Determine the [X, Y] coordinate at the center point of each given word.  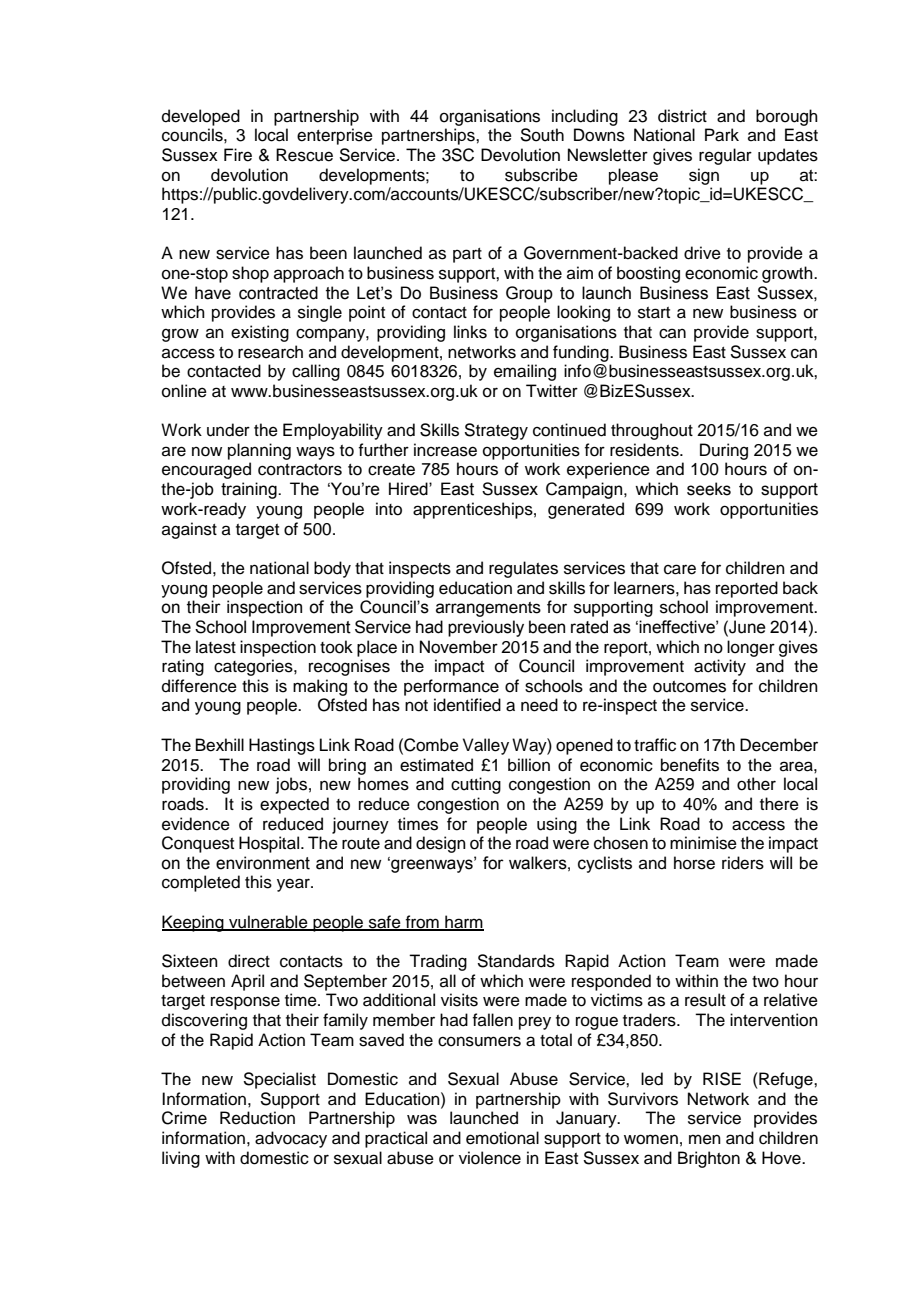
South [542, 135]
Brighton [709, 1159]
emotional [502, 1138]
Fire [238, 155]
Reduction [257, 1118]
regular [725, 156]
